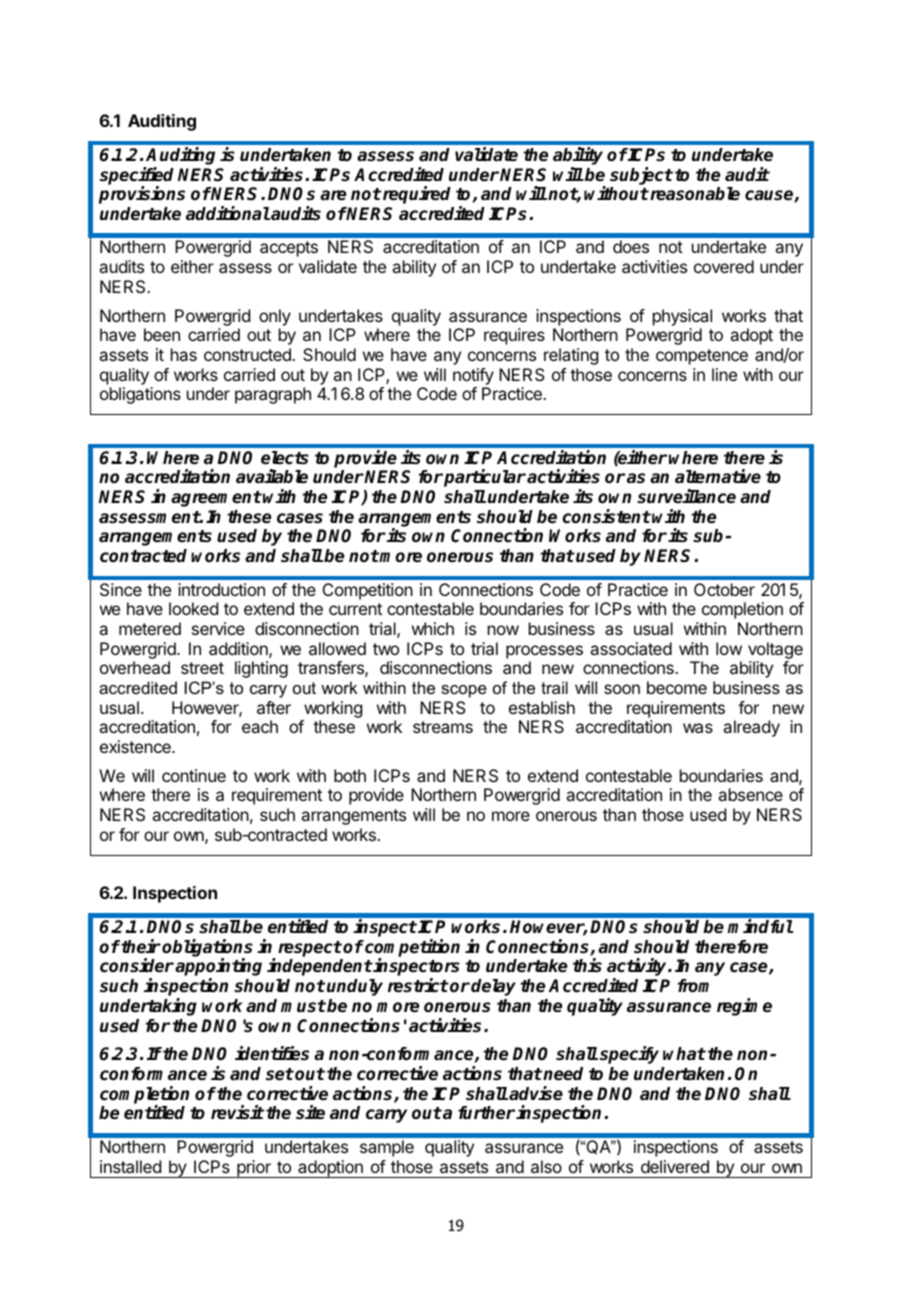 This page has width=924, height=1308. What do you see at coordinates (464, 691) in the page?
I see `scope` at bounding box center [464, 691].
